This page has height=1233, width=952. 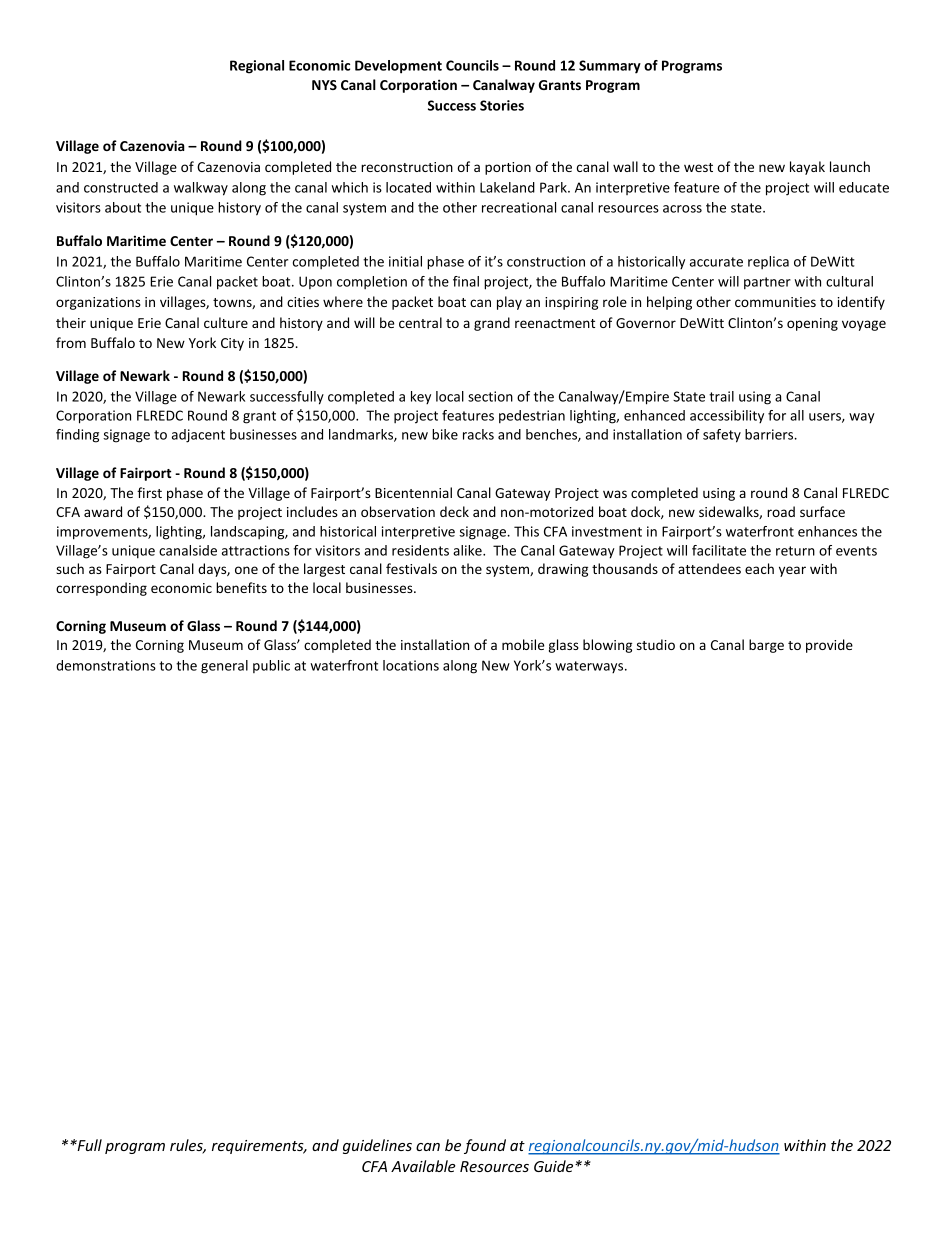 What do you see at coordinates (523, 644) in the page?
I see `mobile` at bounding box center [523, 644].
